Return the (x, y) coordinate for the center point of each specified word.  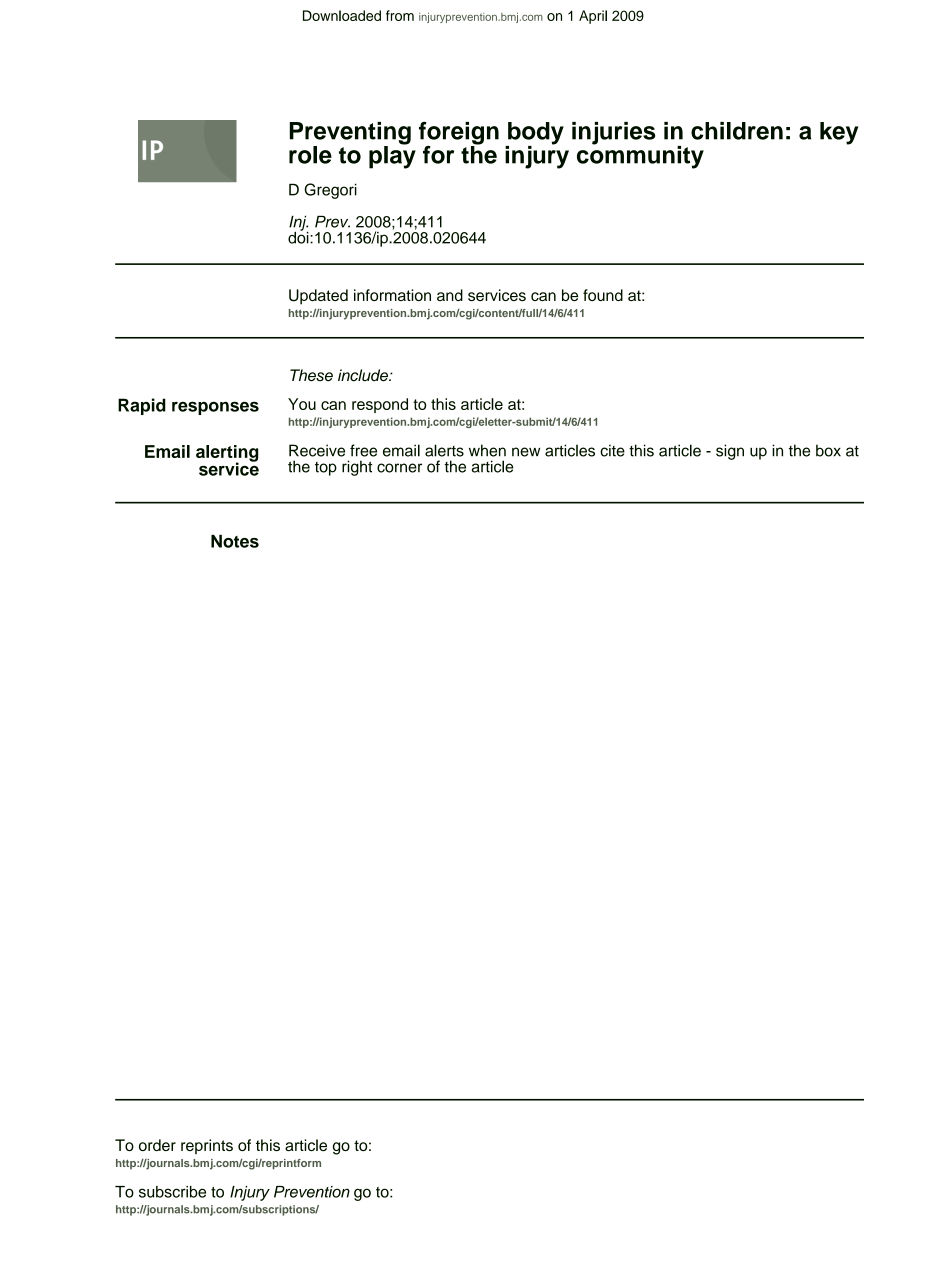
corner (399, 468)
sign (730, 452)
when (487, 450)
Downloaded (342, 15)
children (737, 131)
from (400, 15)
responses (215, 408)
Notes (235, 541)
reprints (207, 1147)
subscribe (172, 1192)
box (828, 450)
